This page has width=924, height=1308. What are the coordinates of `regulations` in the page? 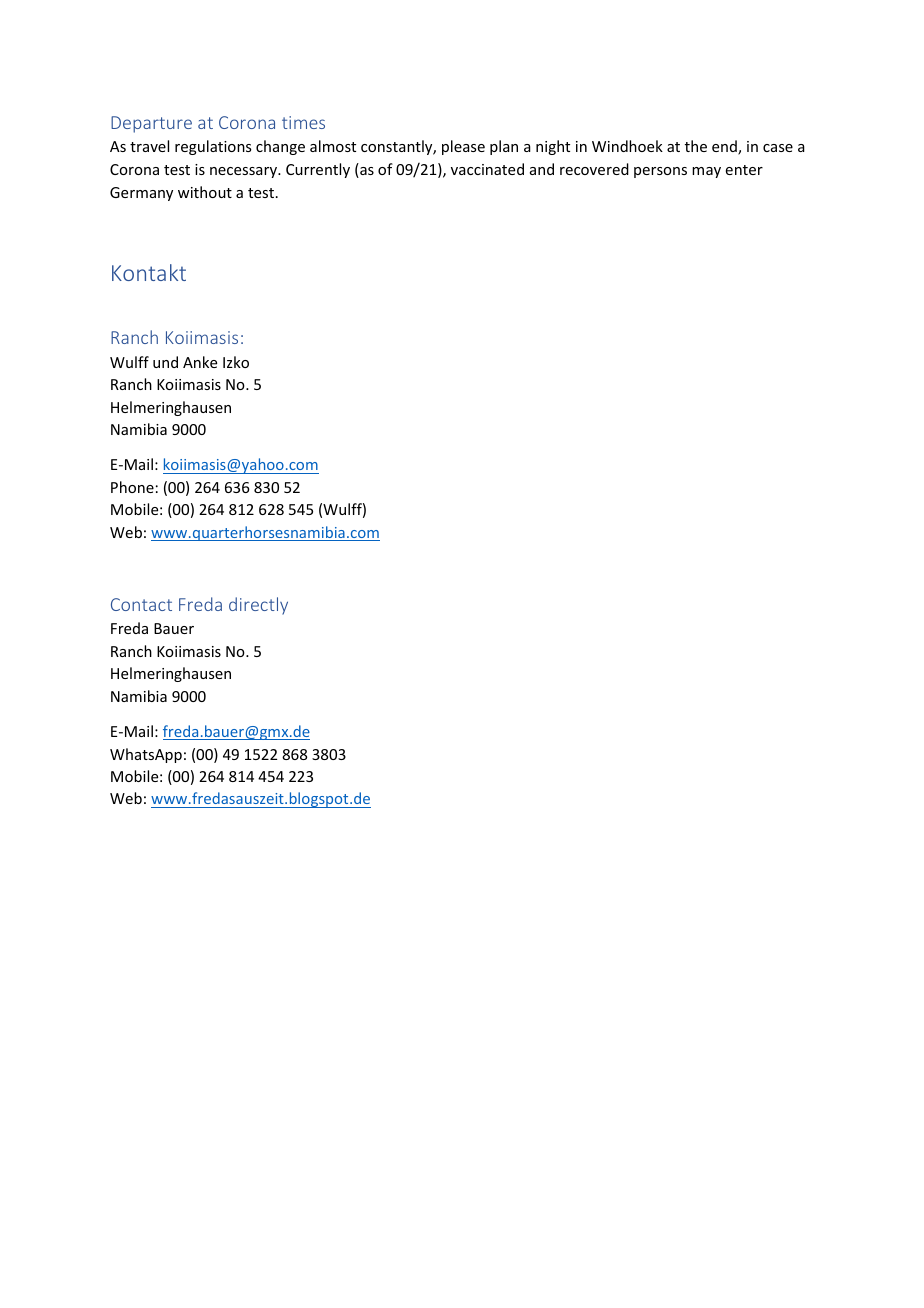 It's located at (213, 147).
